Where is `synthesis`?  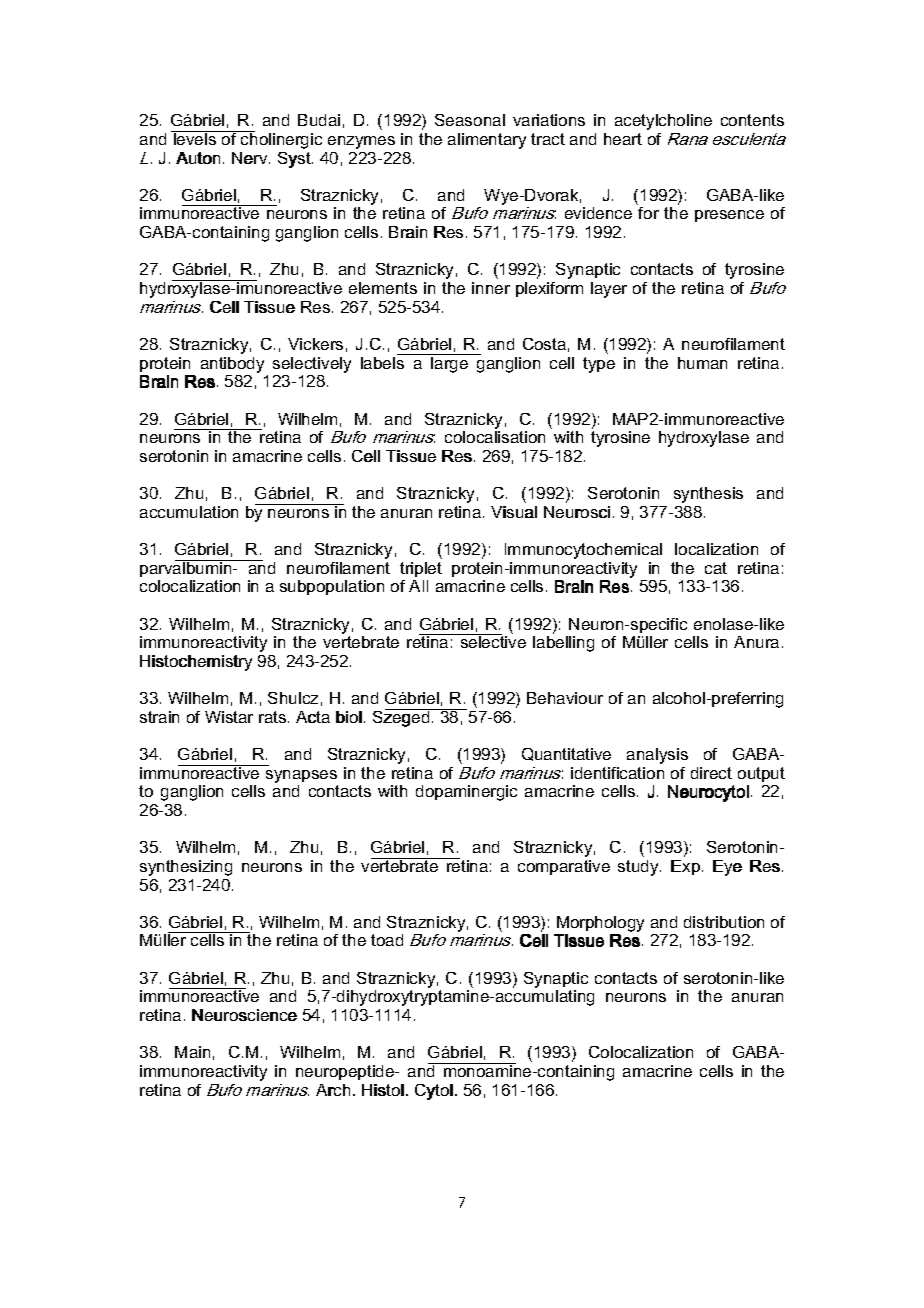 synthesis is located at coordinates (708, 495).
